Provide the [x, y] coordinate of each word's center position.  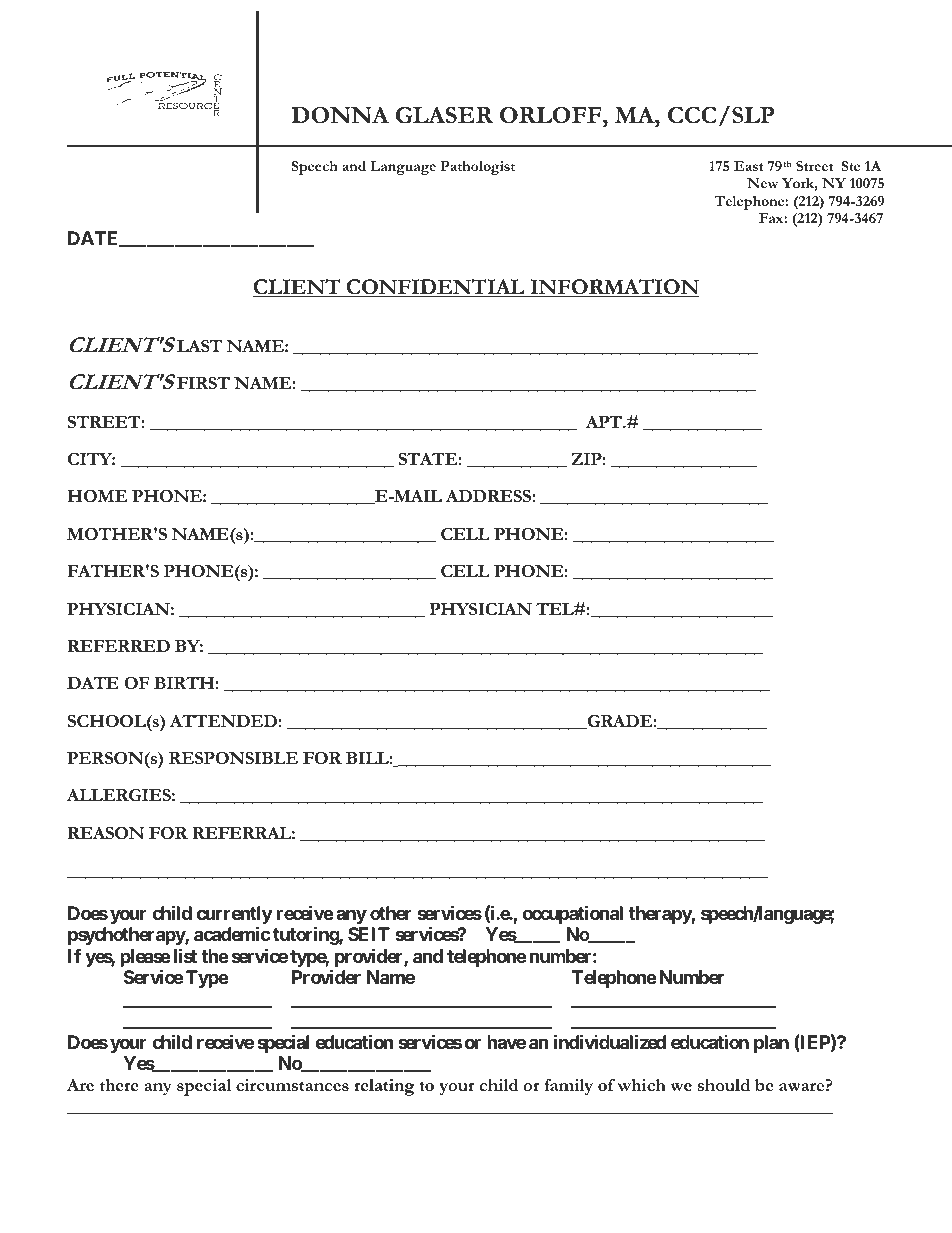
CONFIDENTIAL [435, 288]
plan [771, 1044]
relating [384, 1087]
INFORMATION [613, 288]
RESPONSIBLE [233, 758]
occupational [572, 914]
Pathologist [477, 168]
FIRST [203, 382]
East [749, 166]
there [119, 1085]
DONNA [340, 115]
